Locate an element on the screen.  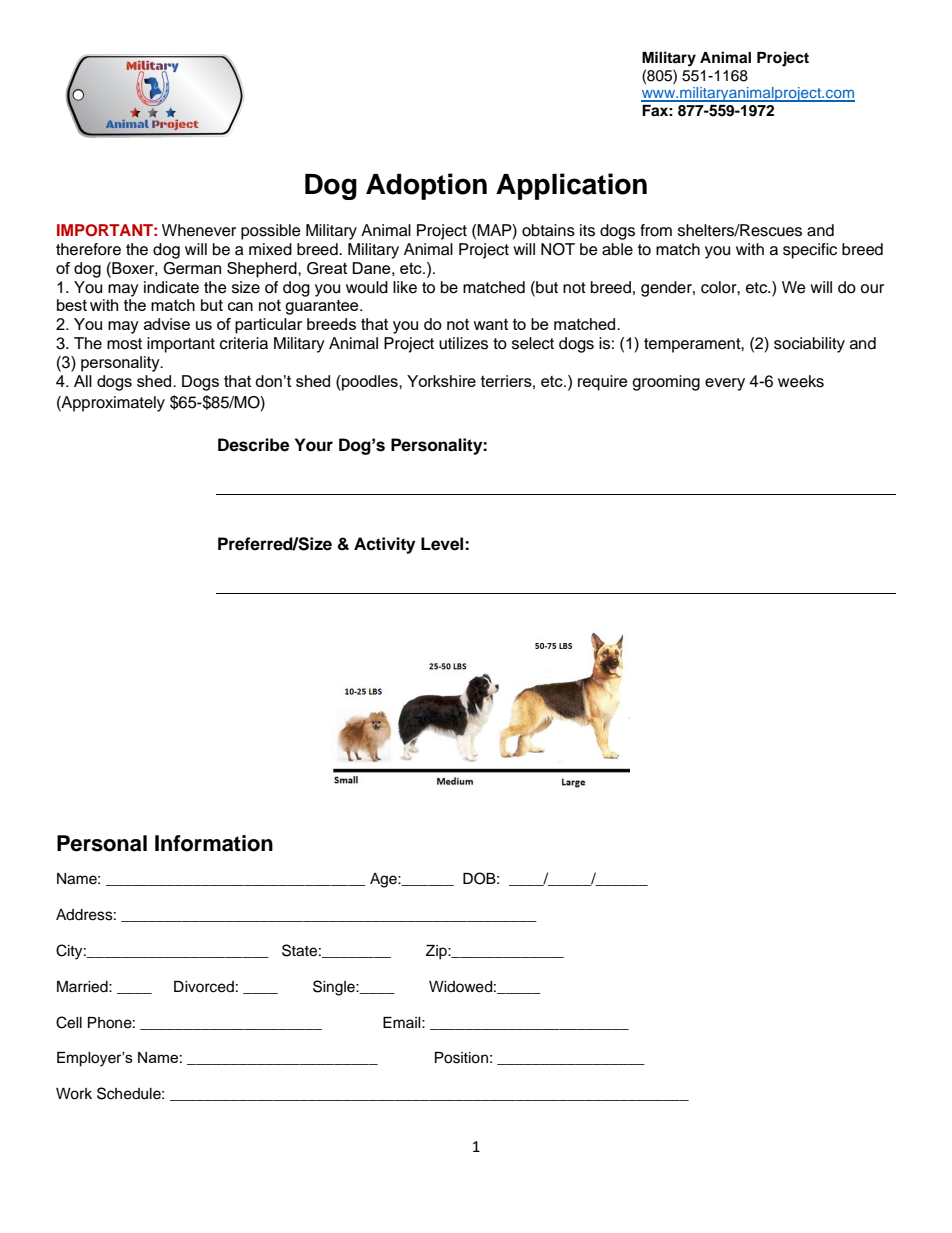
Cell is located at coordinates (69, 1022).
